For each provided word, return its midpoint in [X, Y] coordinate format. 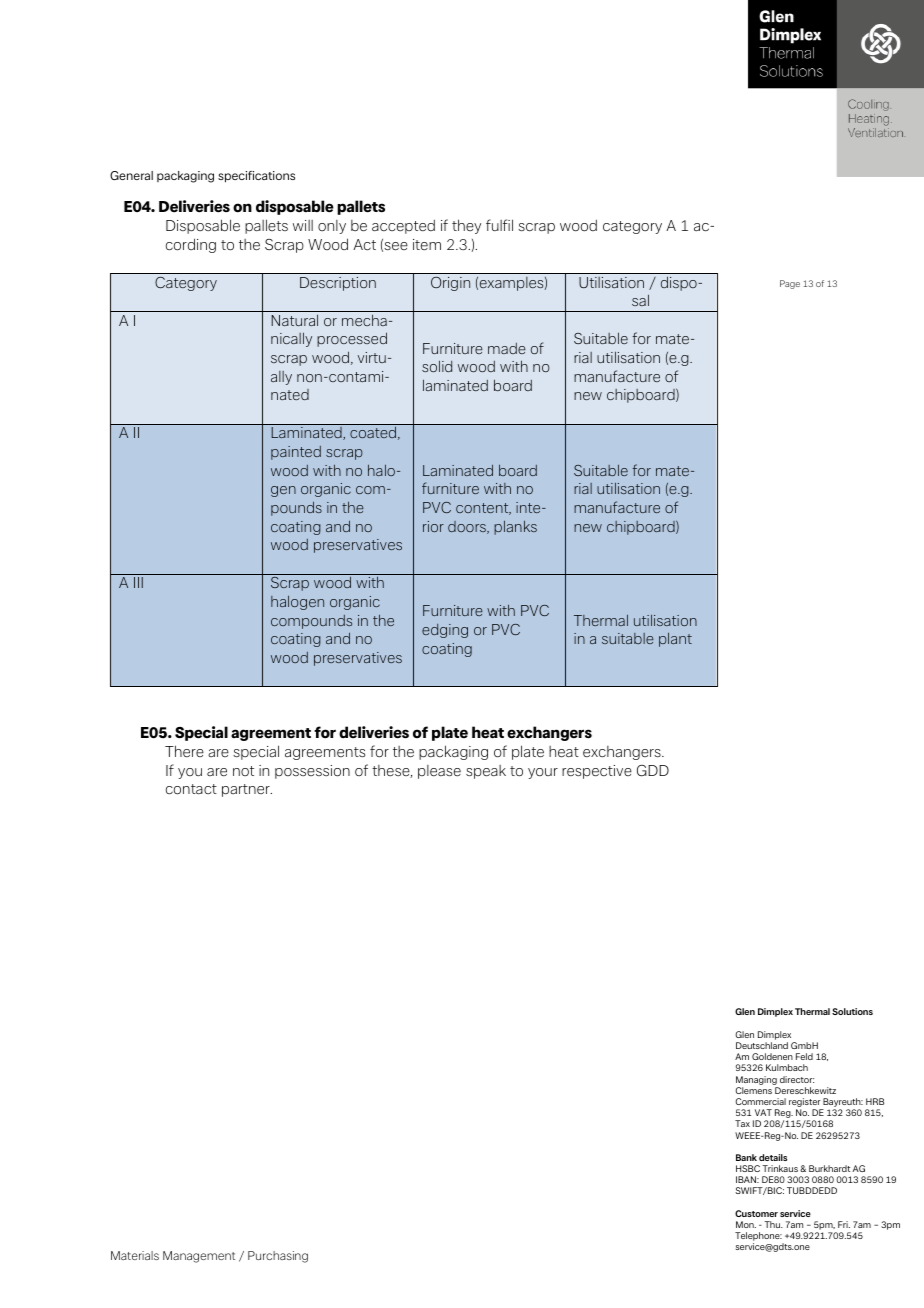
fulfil [499, 225]
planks [515, 528]
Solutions [852, 1011]
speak [486, 772]
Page [790, 284]
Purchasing [278, 1257]
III [138, 582]
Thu [773, 1224]
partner [247, 790]
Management [199, 1257]
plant [675, 640]
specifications [256, 177]
